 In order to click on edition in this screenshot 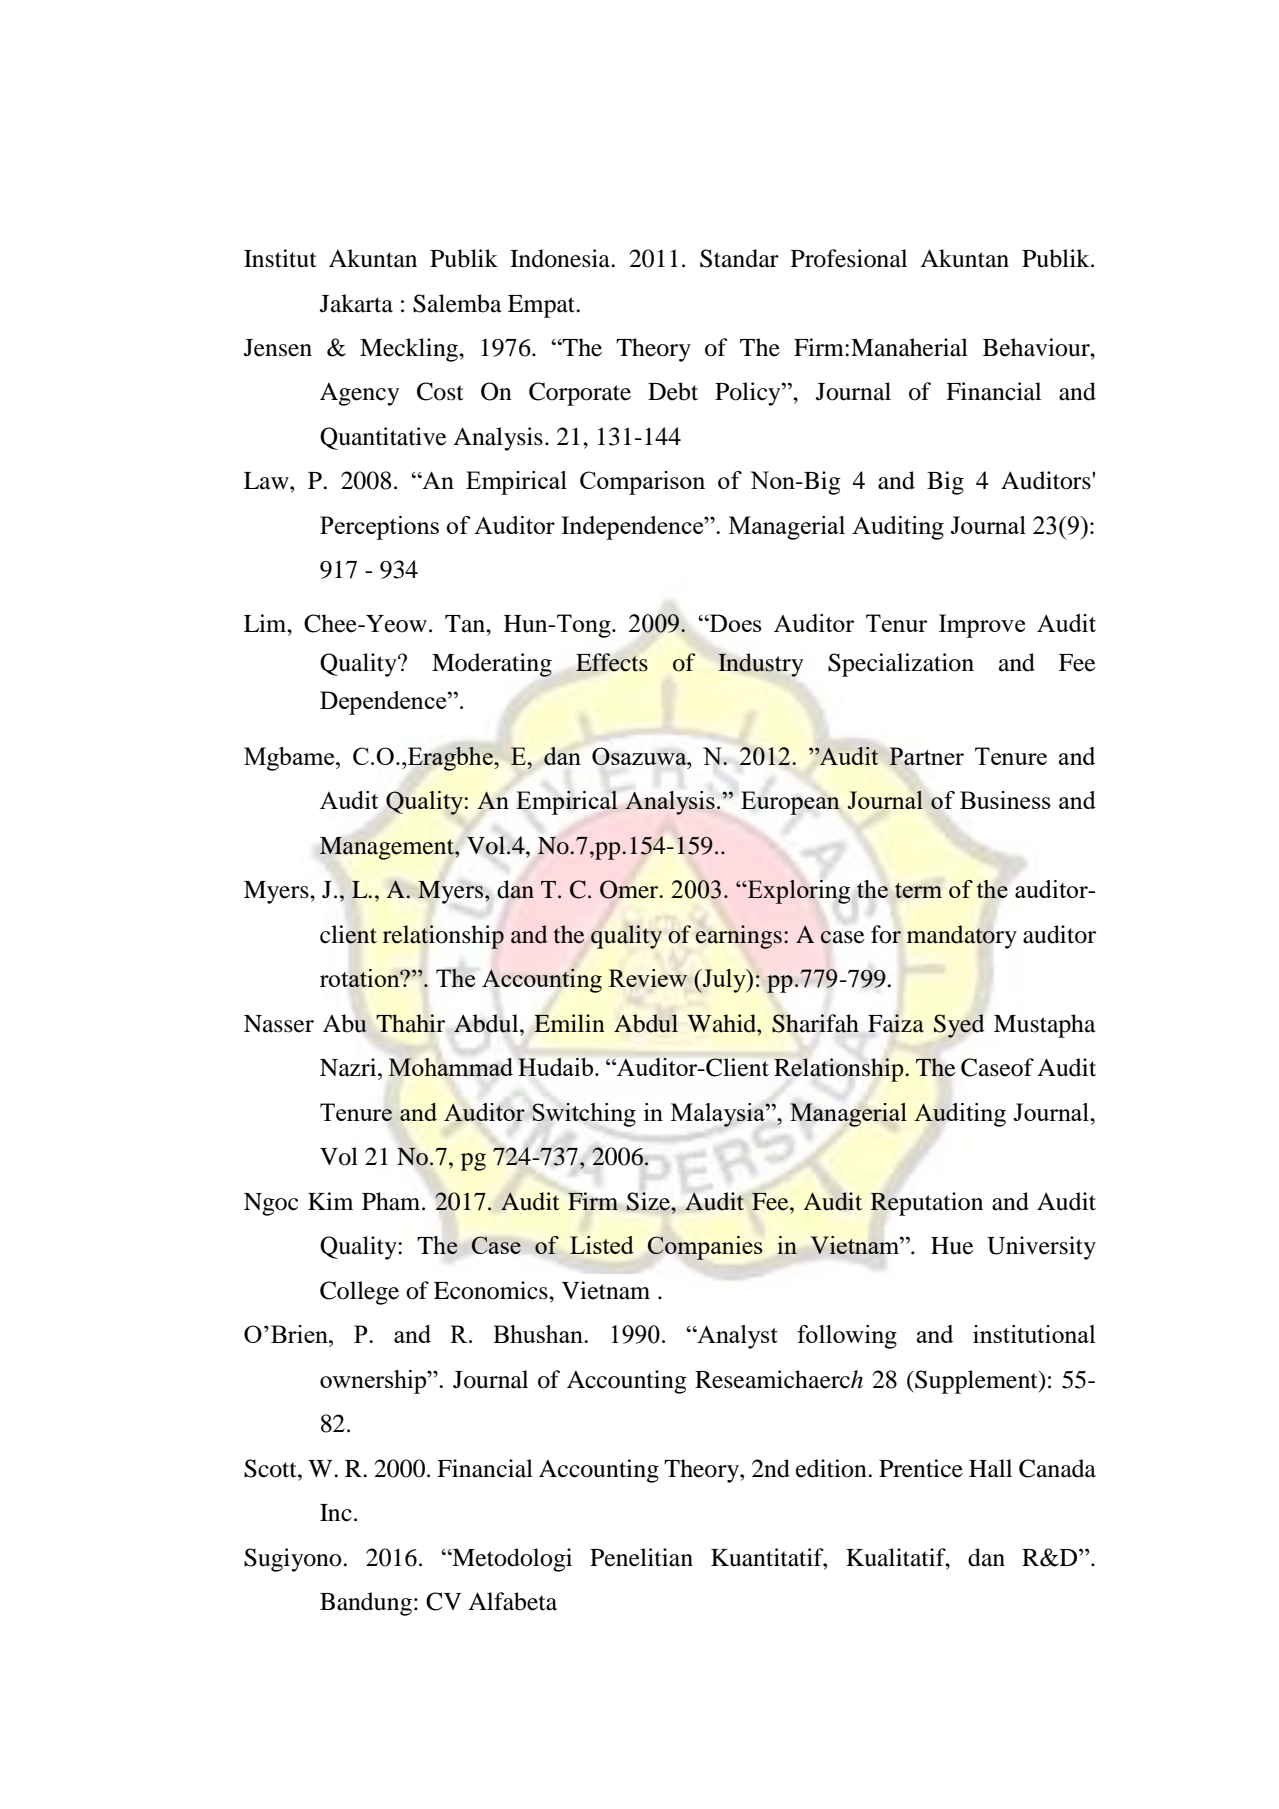, I will do `click(832, 1468)`.
